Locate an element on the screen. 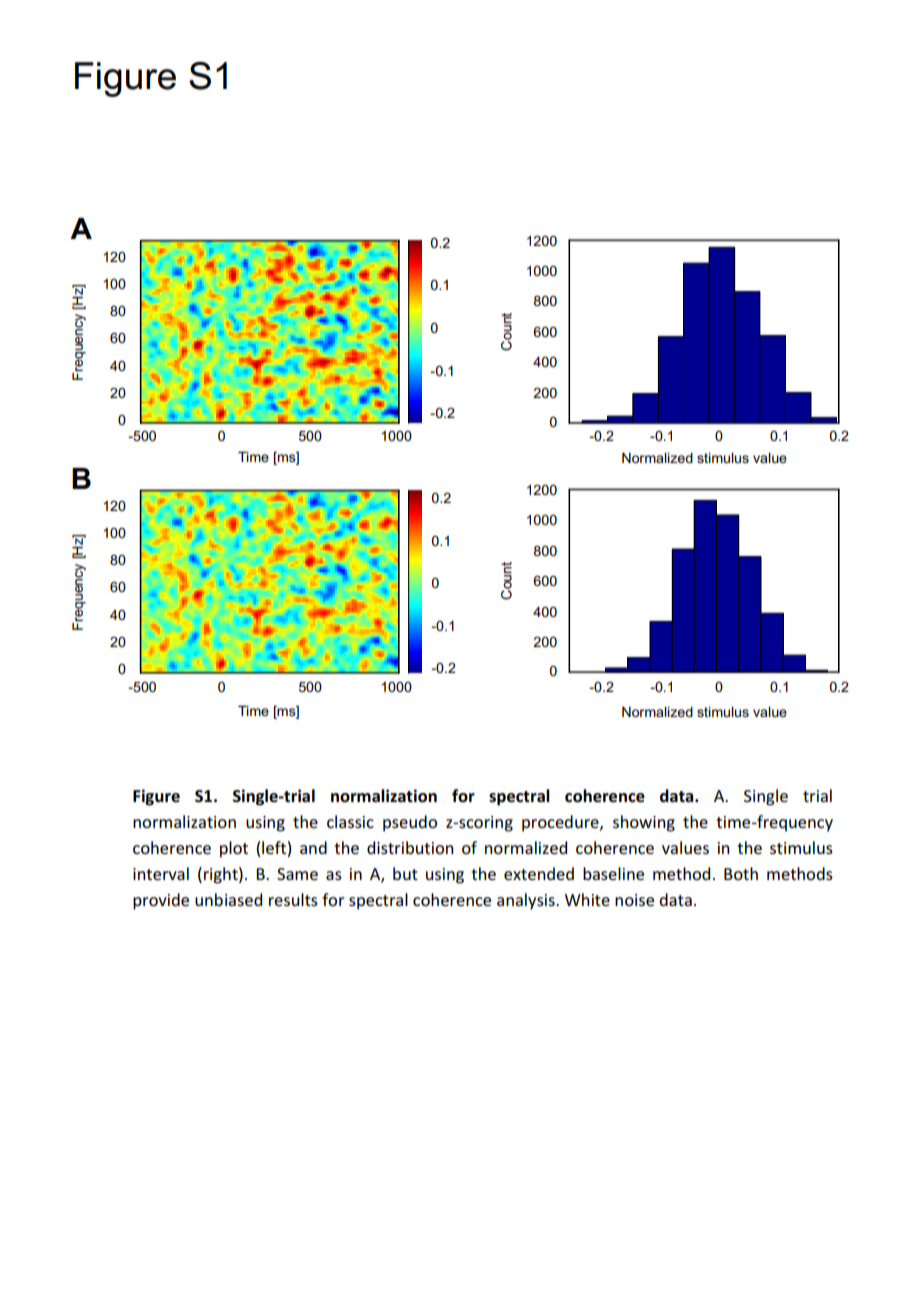 The width and height of the screenshot is (924, 1308). classic is located at coordinates (350, 821).
